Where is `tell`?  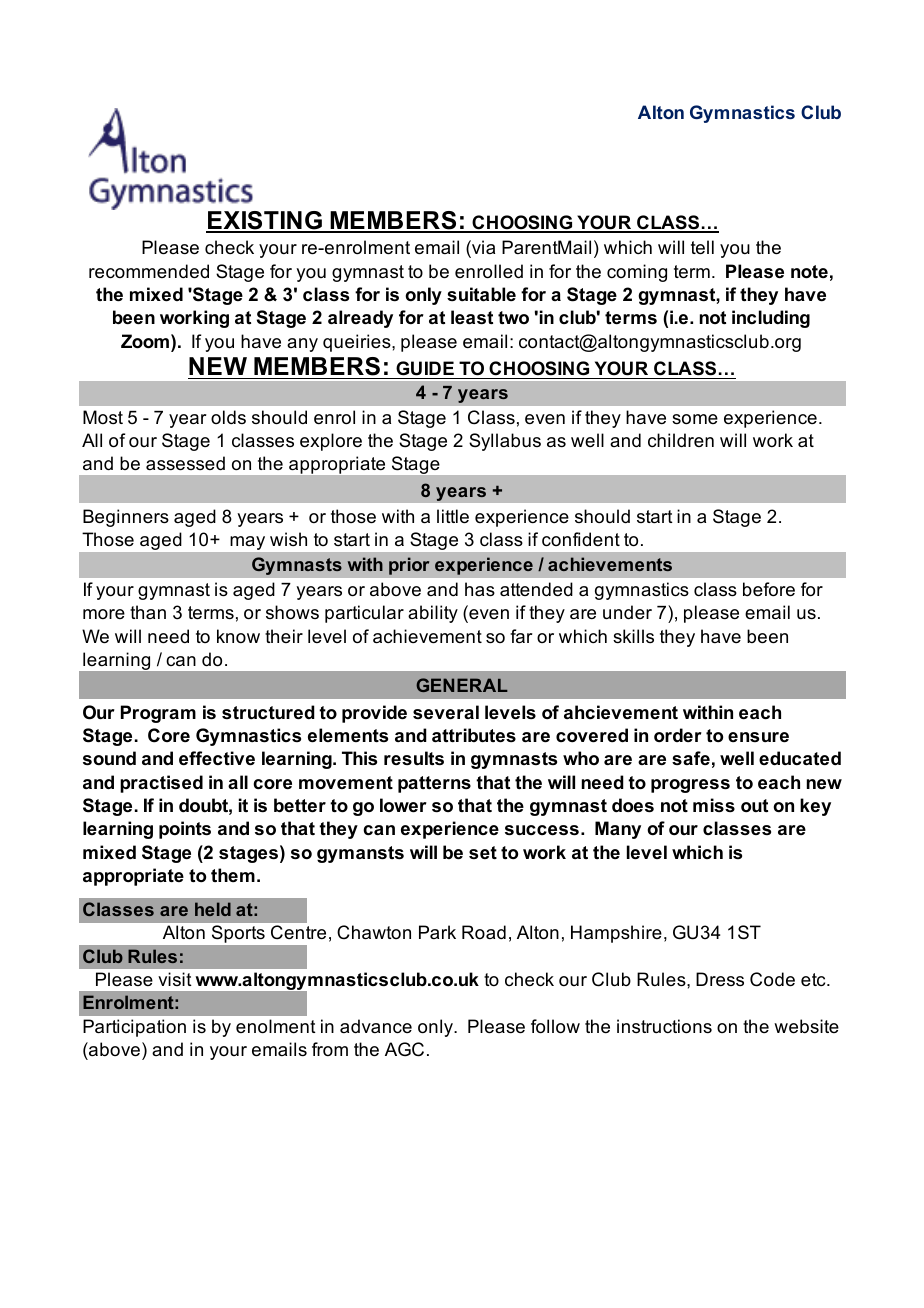
tell is located at coordinates (702, 247).
